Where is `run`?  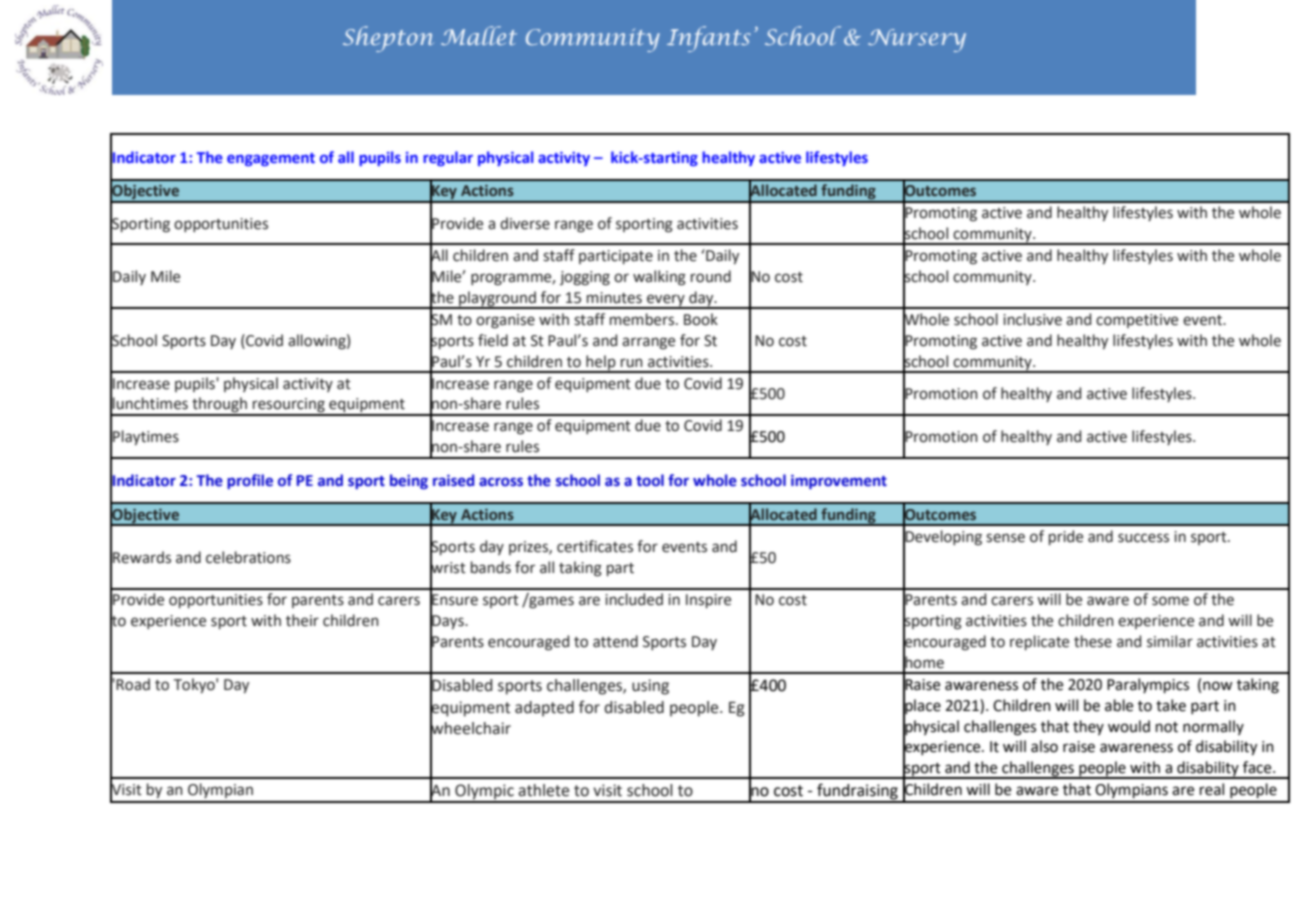 run is located at coordinates (632, 363).
